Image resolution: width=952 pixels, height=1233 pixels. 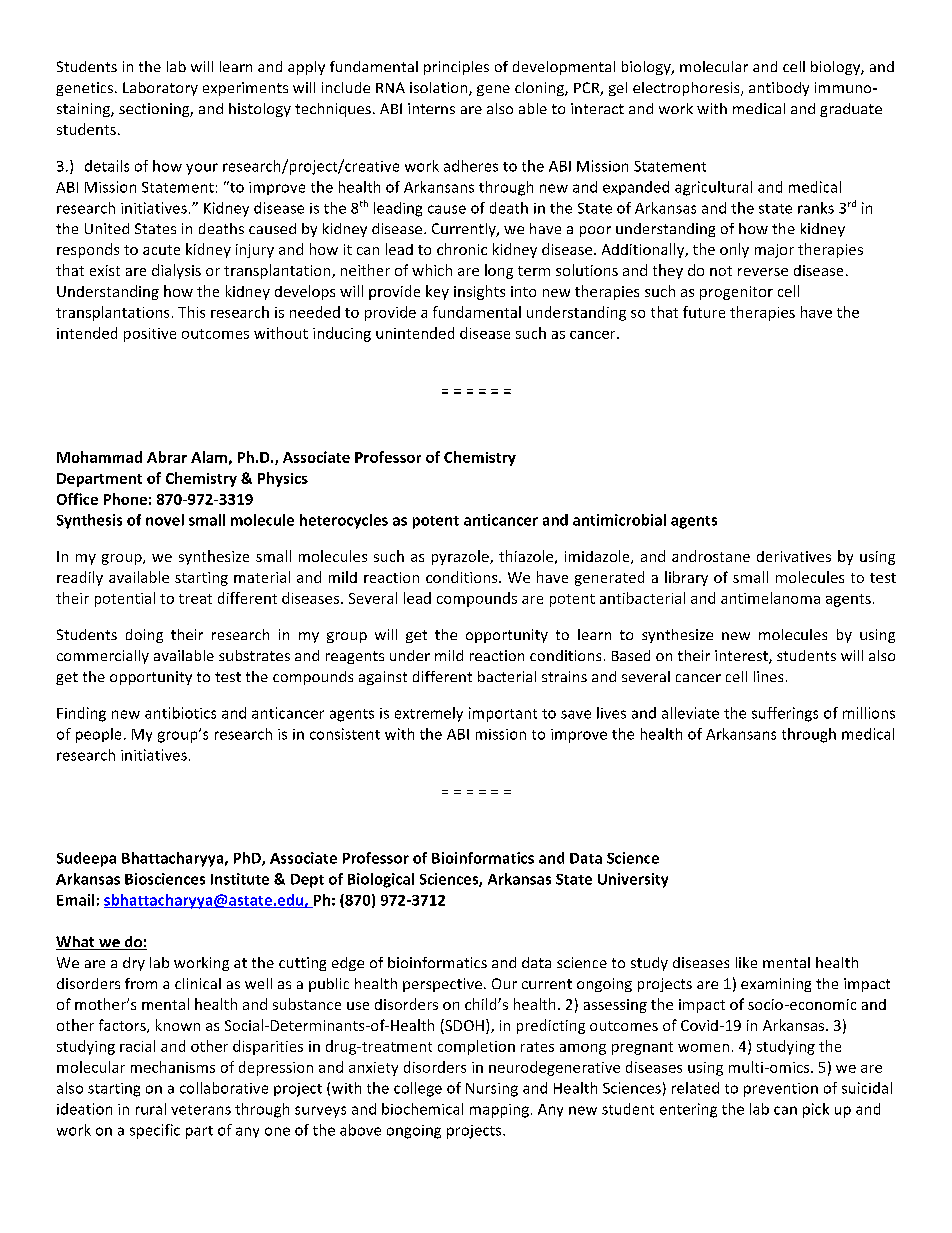 What do you see at coordinates (479, 292) in the screenshot?
I see `insights` at bounding box center [479, 292].
